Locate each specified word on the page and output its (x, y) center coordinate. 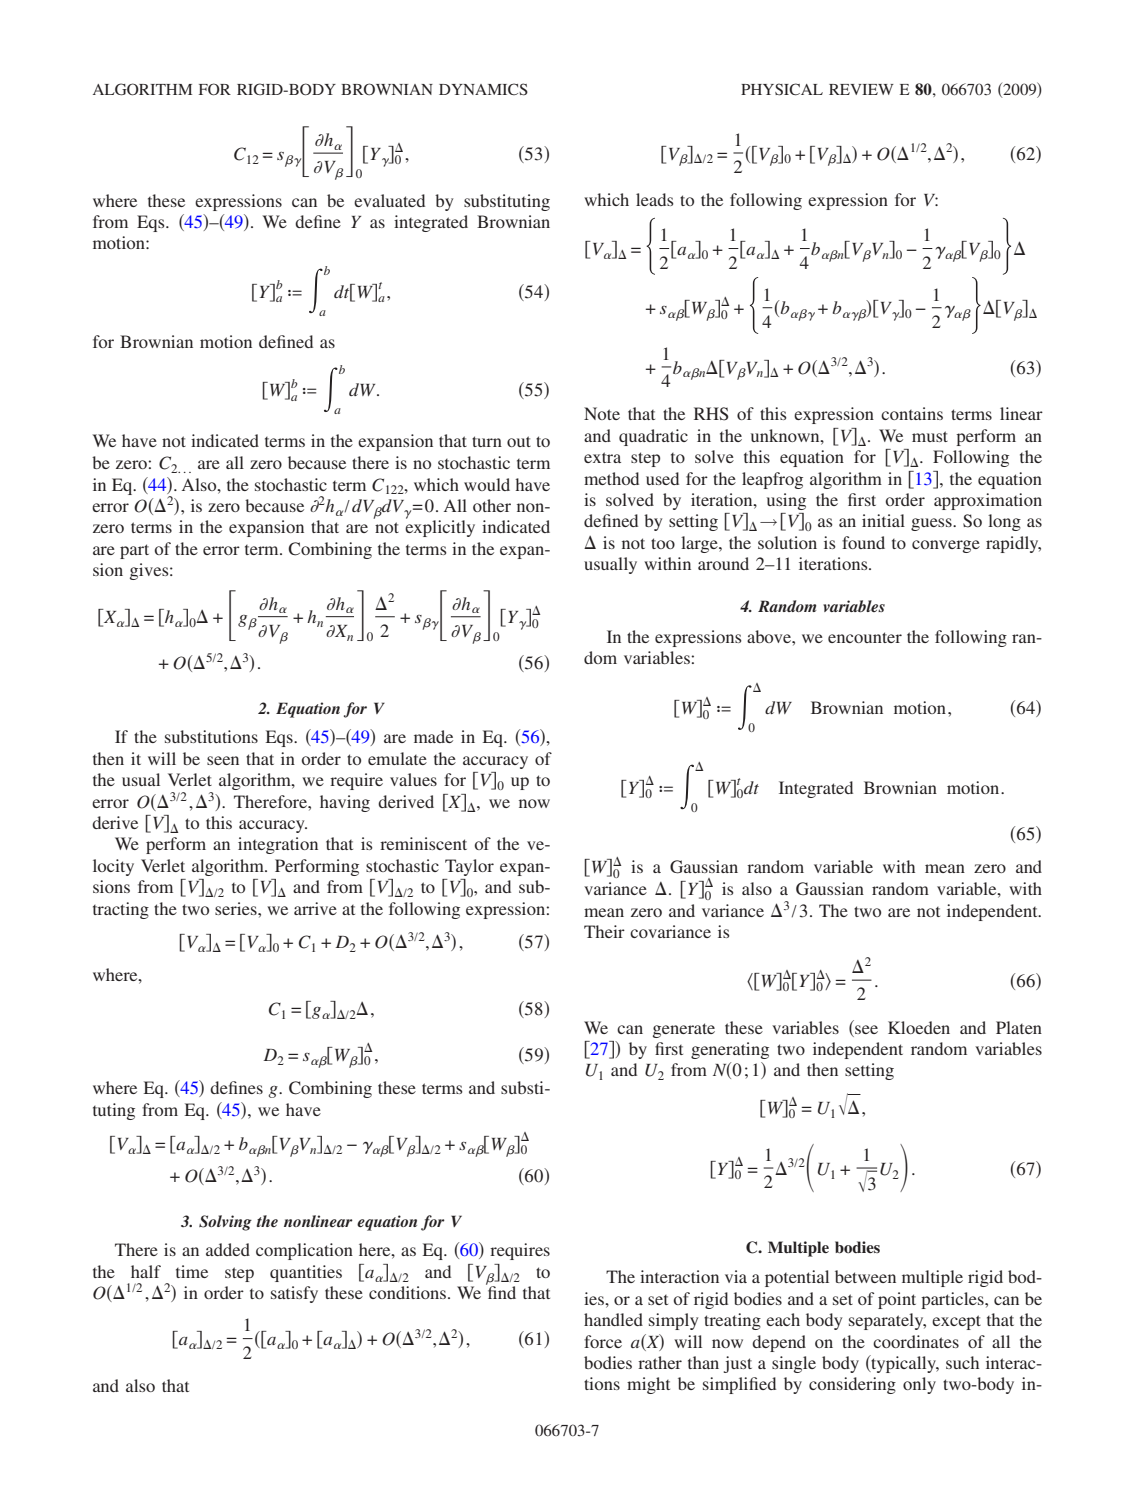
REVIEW (861, 89)
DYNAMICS (483, 89)
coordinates (916, 1341)
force (603, 1341)
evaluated (389, 200)
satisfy (294, 1294)
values (413, 779)
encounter (865, 637)
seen (223, 760)
